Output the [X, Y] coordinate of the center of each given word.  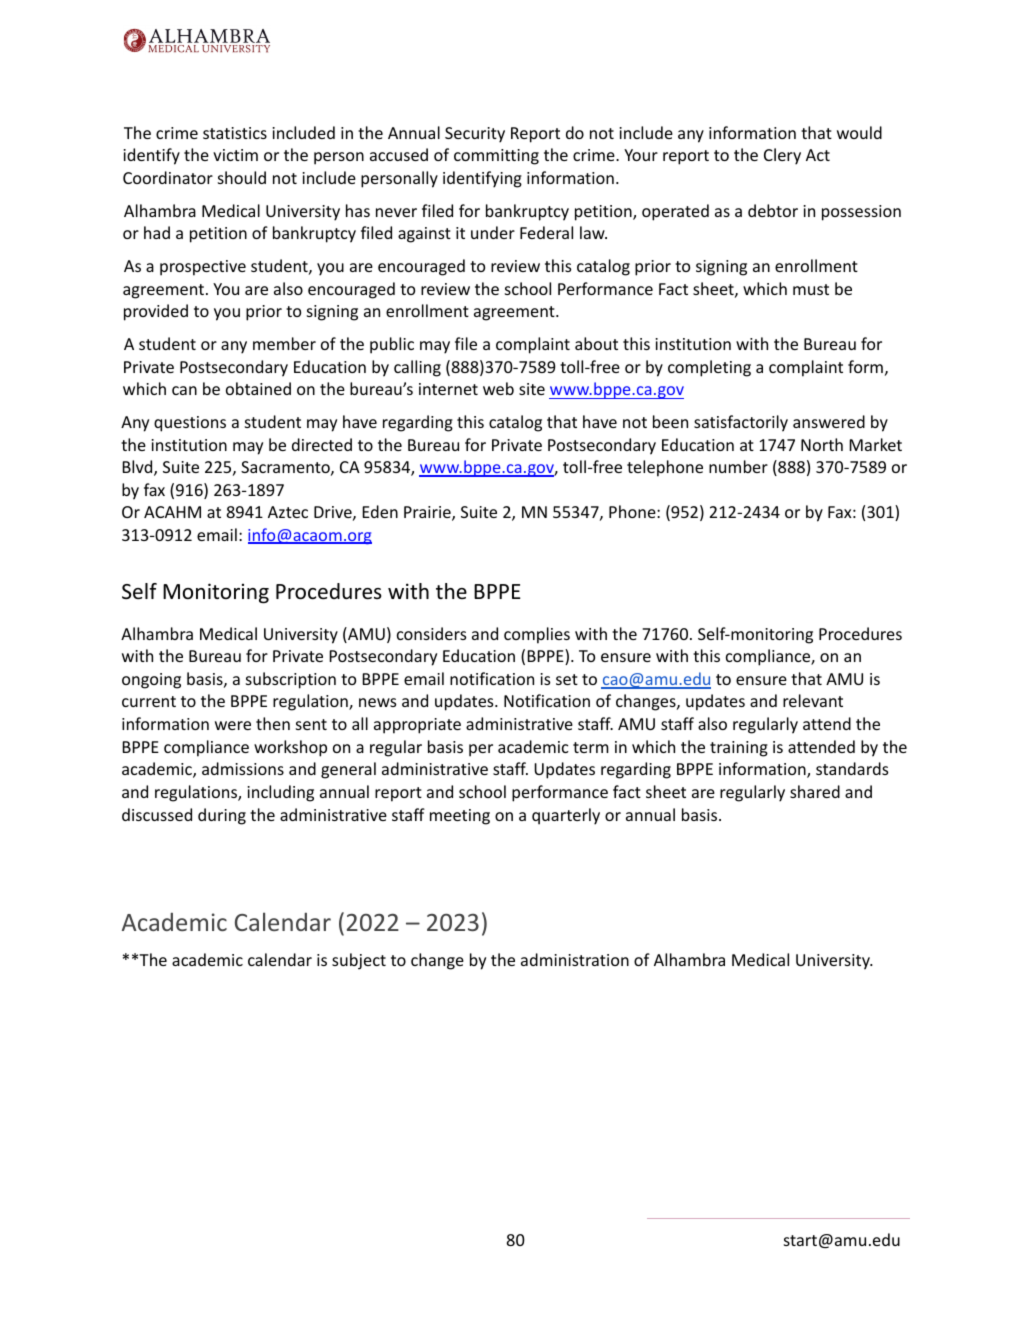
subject [359, 961]
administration [575, 959]
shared [815, 791]
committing [496, 157]
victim [235, 155]
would [859, 132]
